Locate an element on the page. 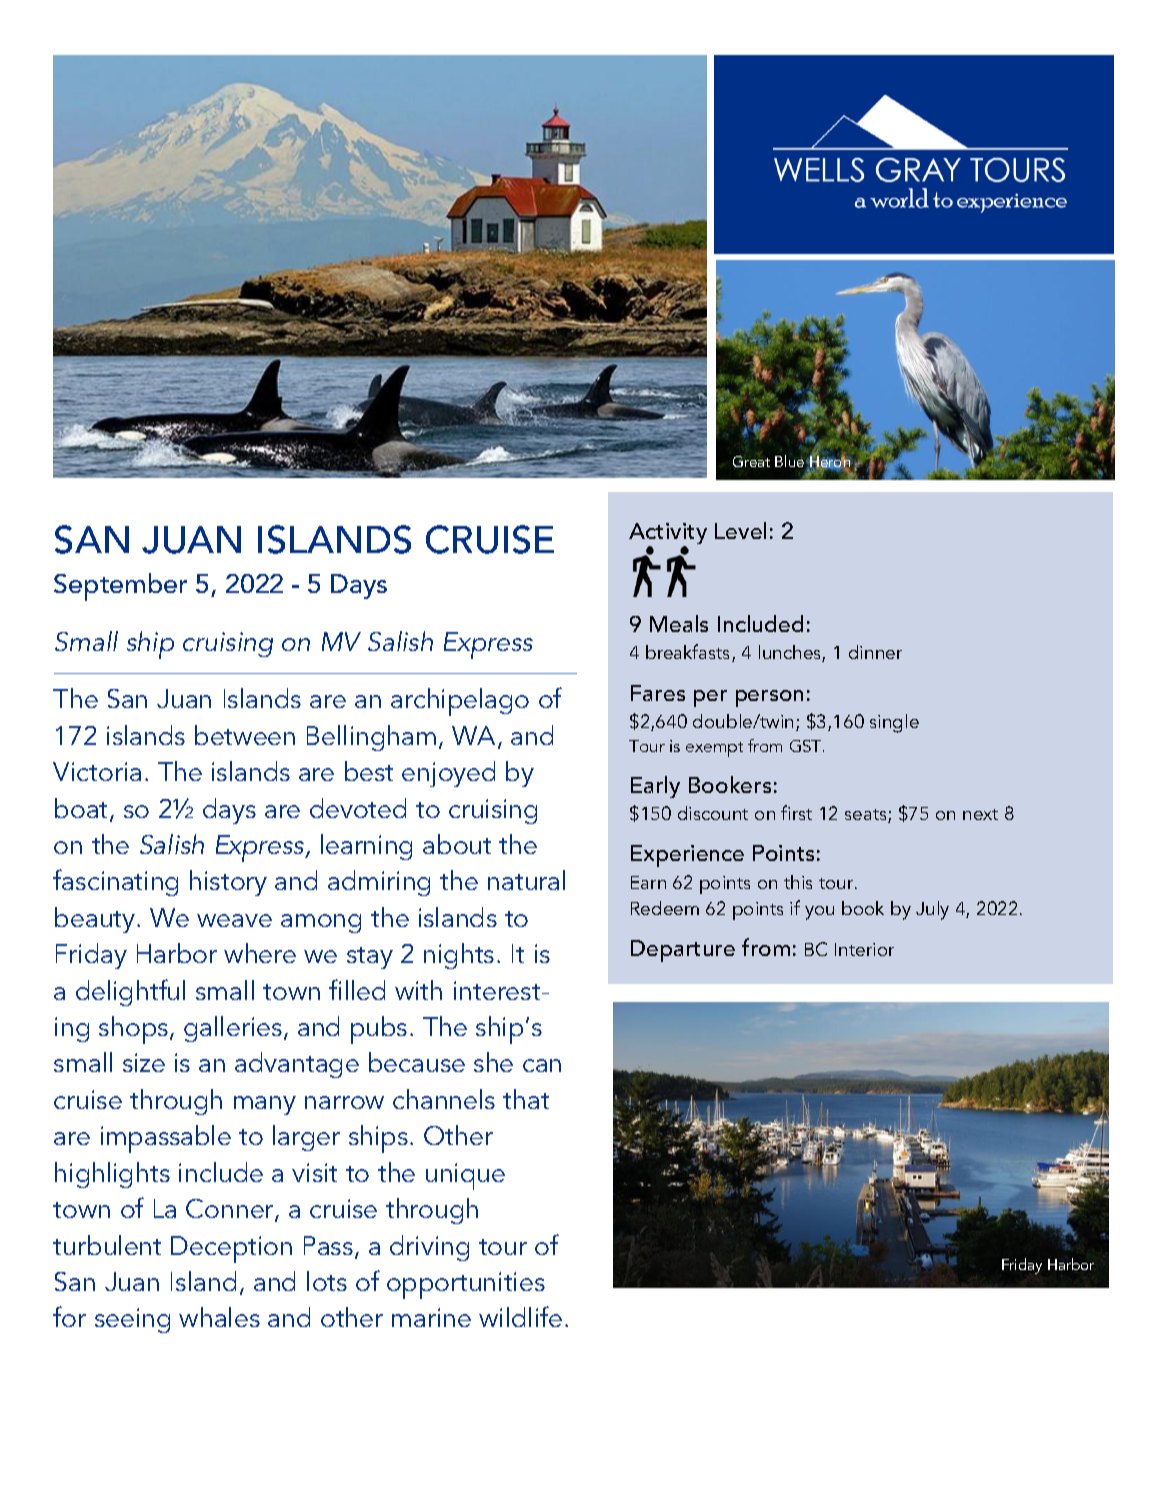 This image has height=1508, width=1165. September is located at coordinates (120, 587).
